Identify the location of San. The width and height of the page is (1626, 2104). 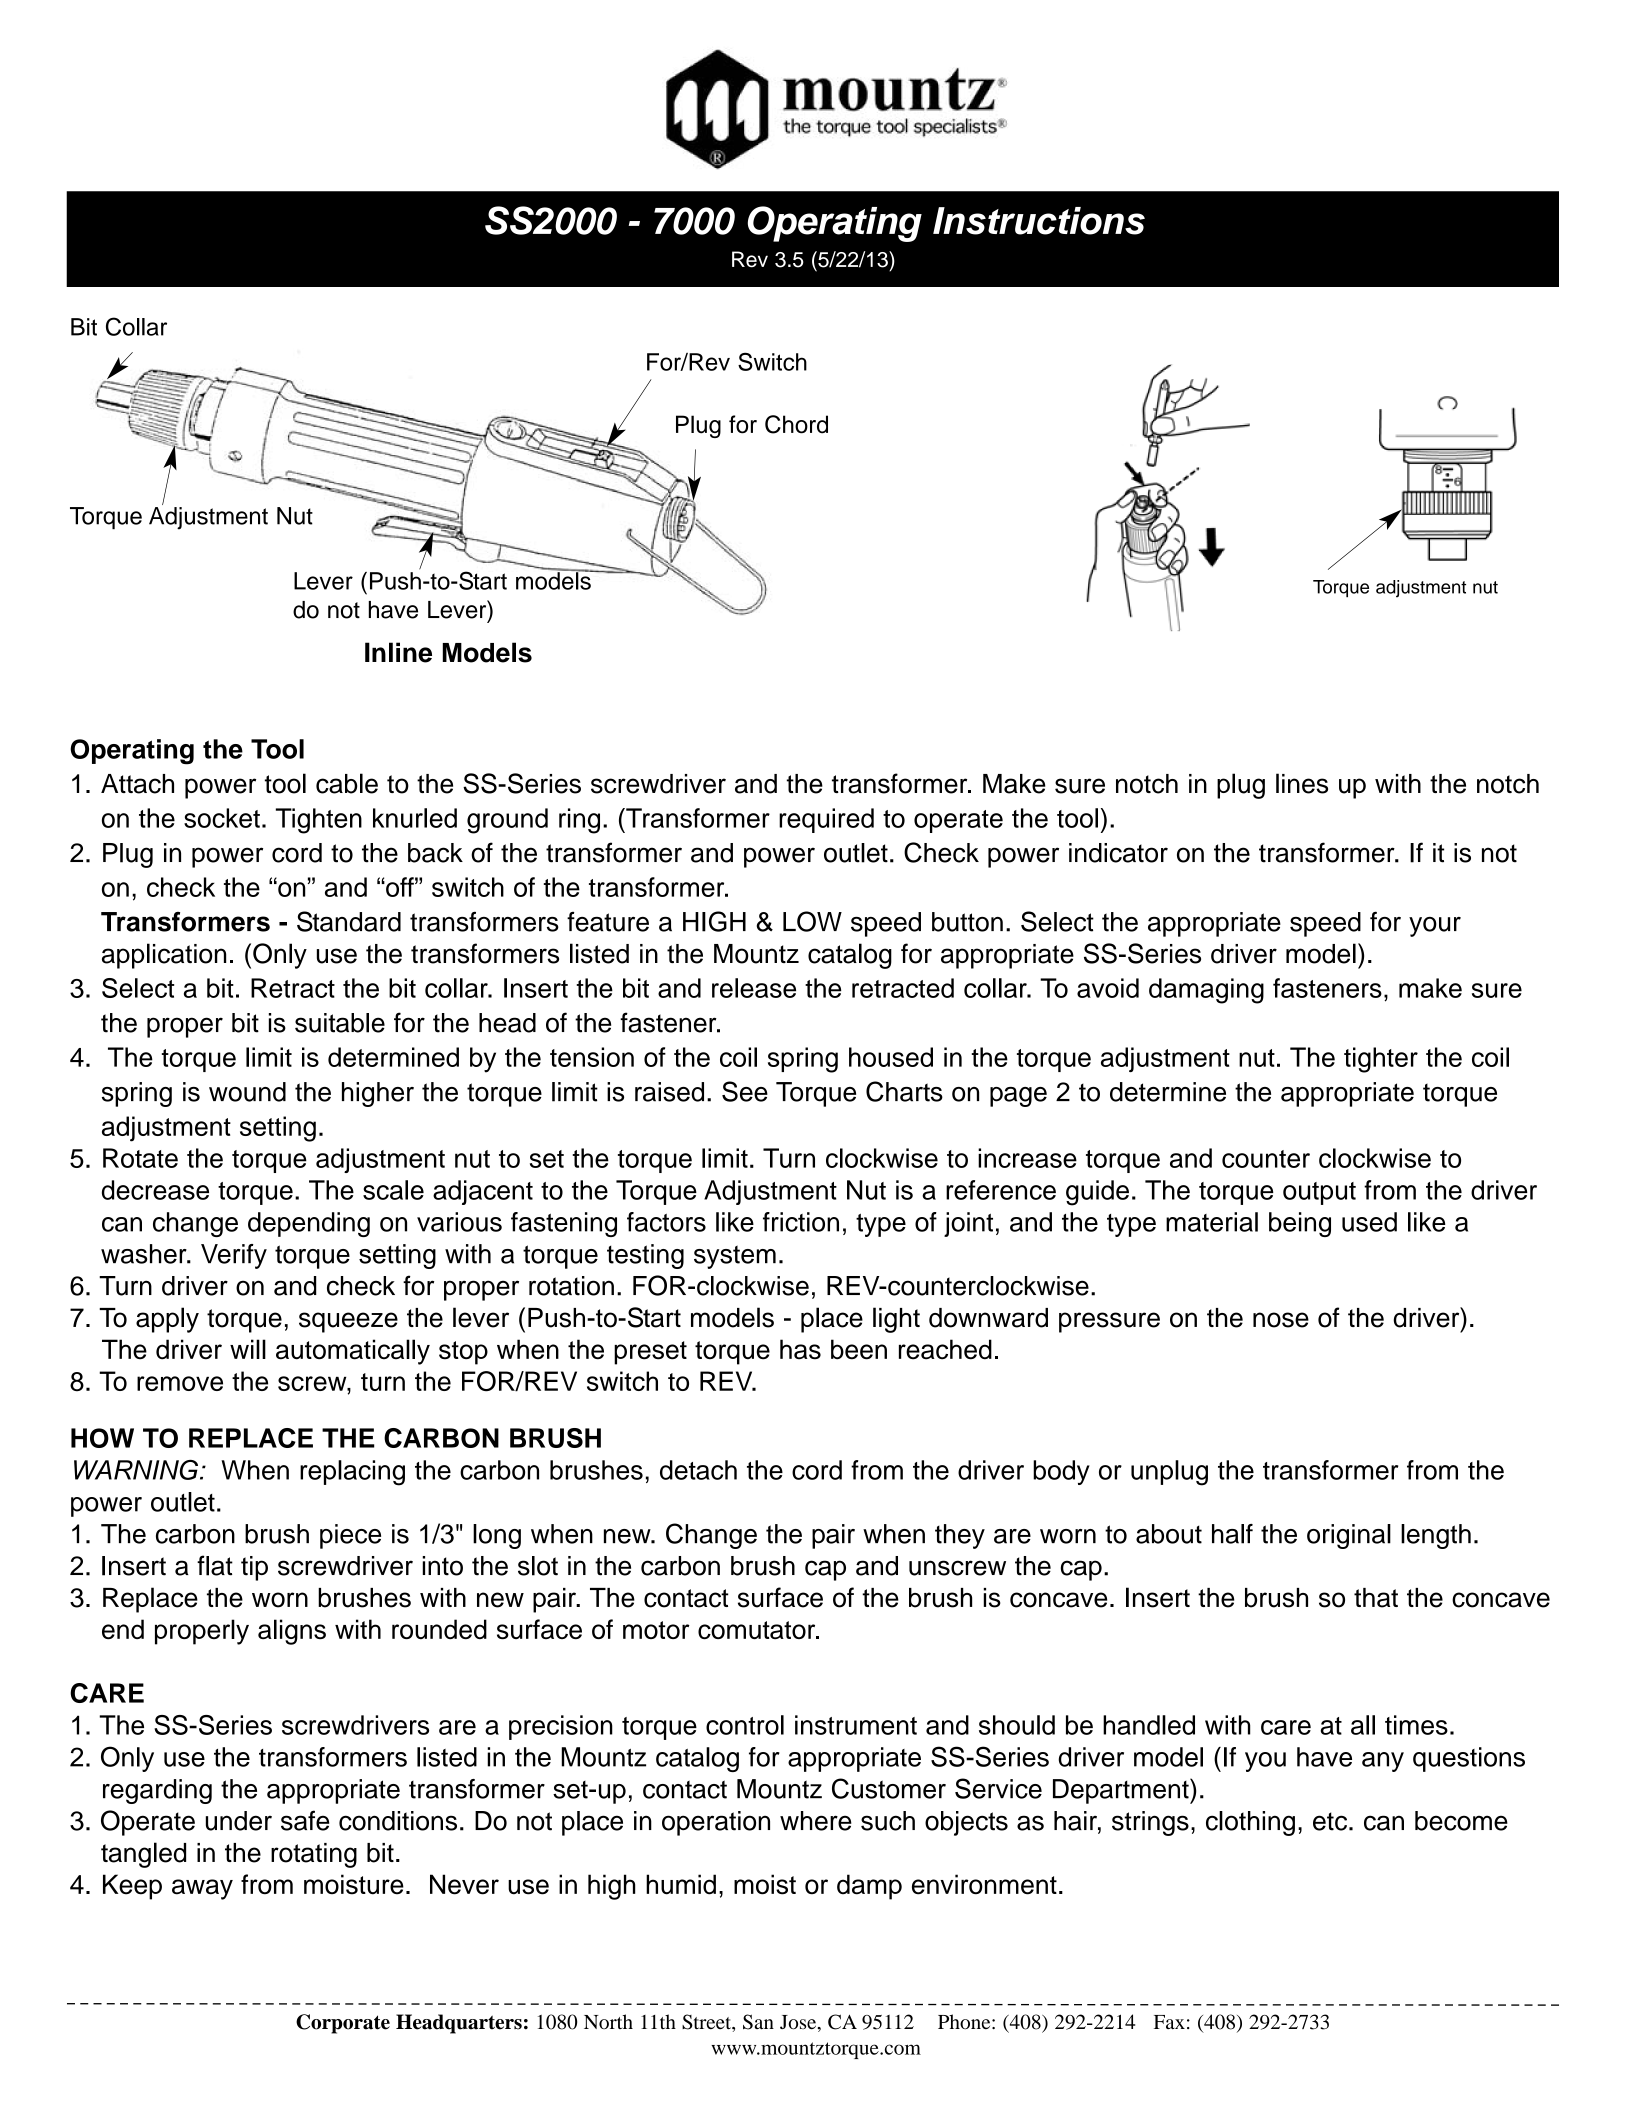
(758, 2022).
